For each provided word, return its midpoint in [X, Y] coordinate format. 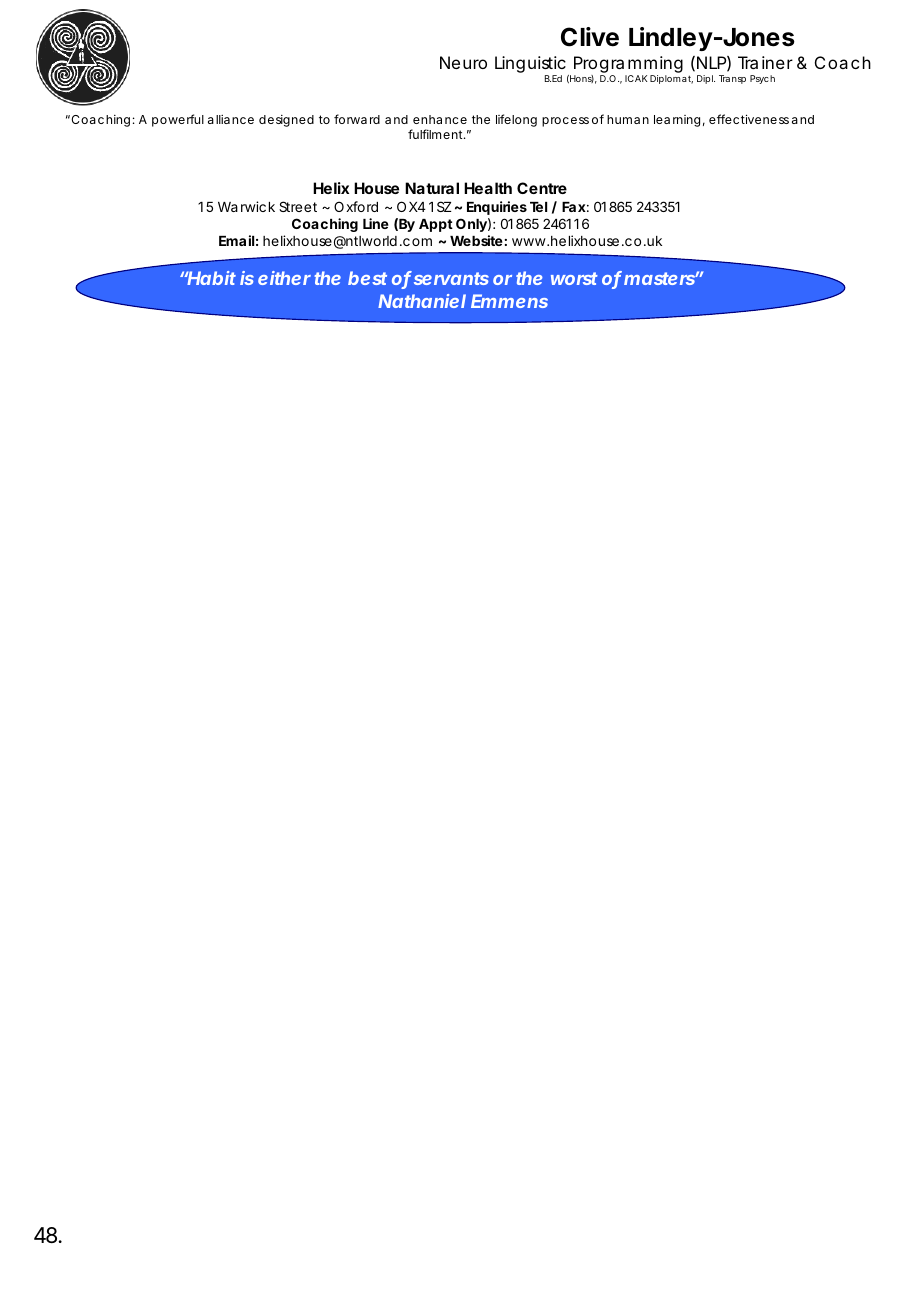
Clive [590, 37]
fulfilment [437, 134]
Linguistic [530, 66]
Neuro [463, 62]
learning [677, 121]
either [284, 278]
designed [286, 121]
